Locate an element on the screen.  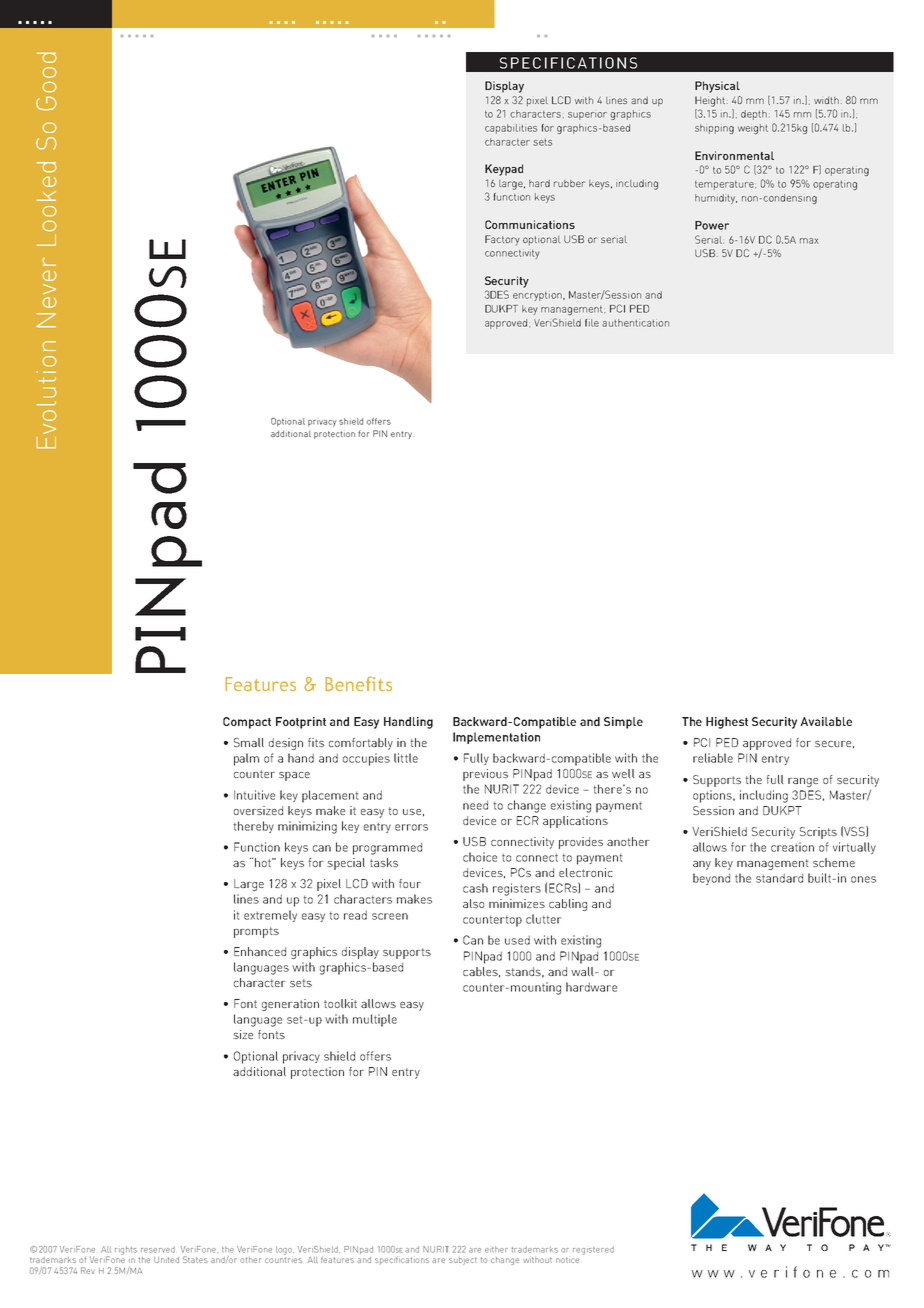
States is located at coordinates (195, 1259).
